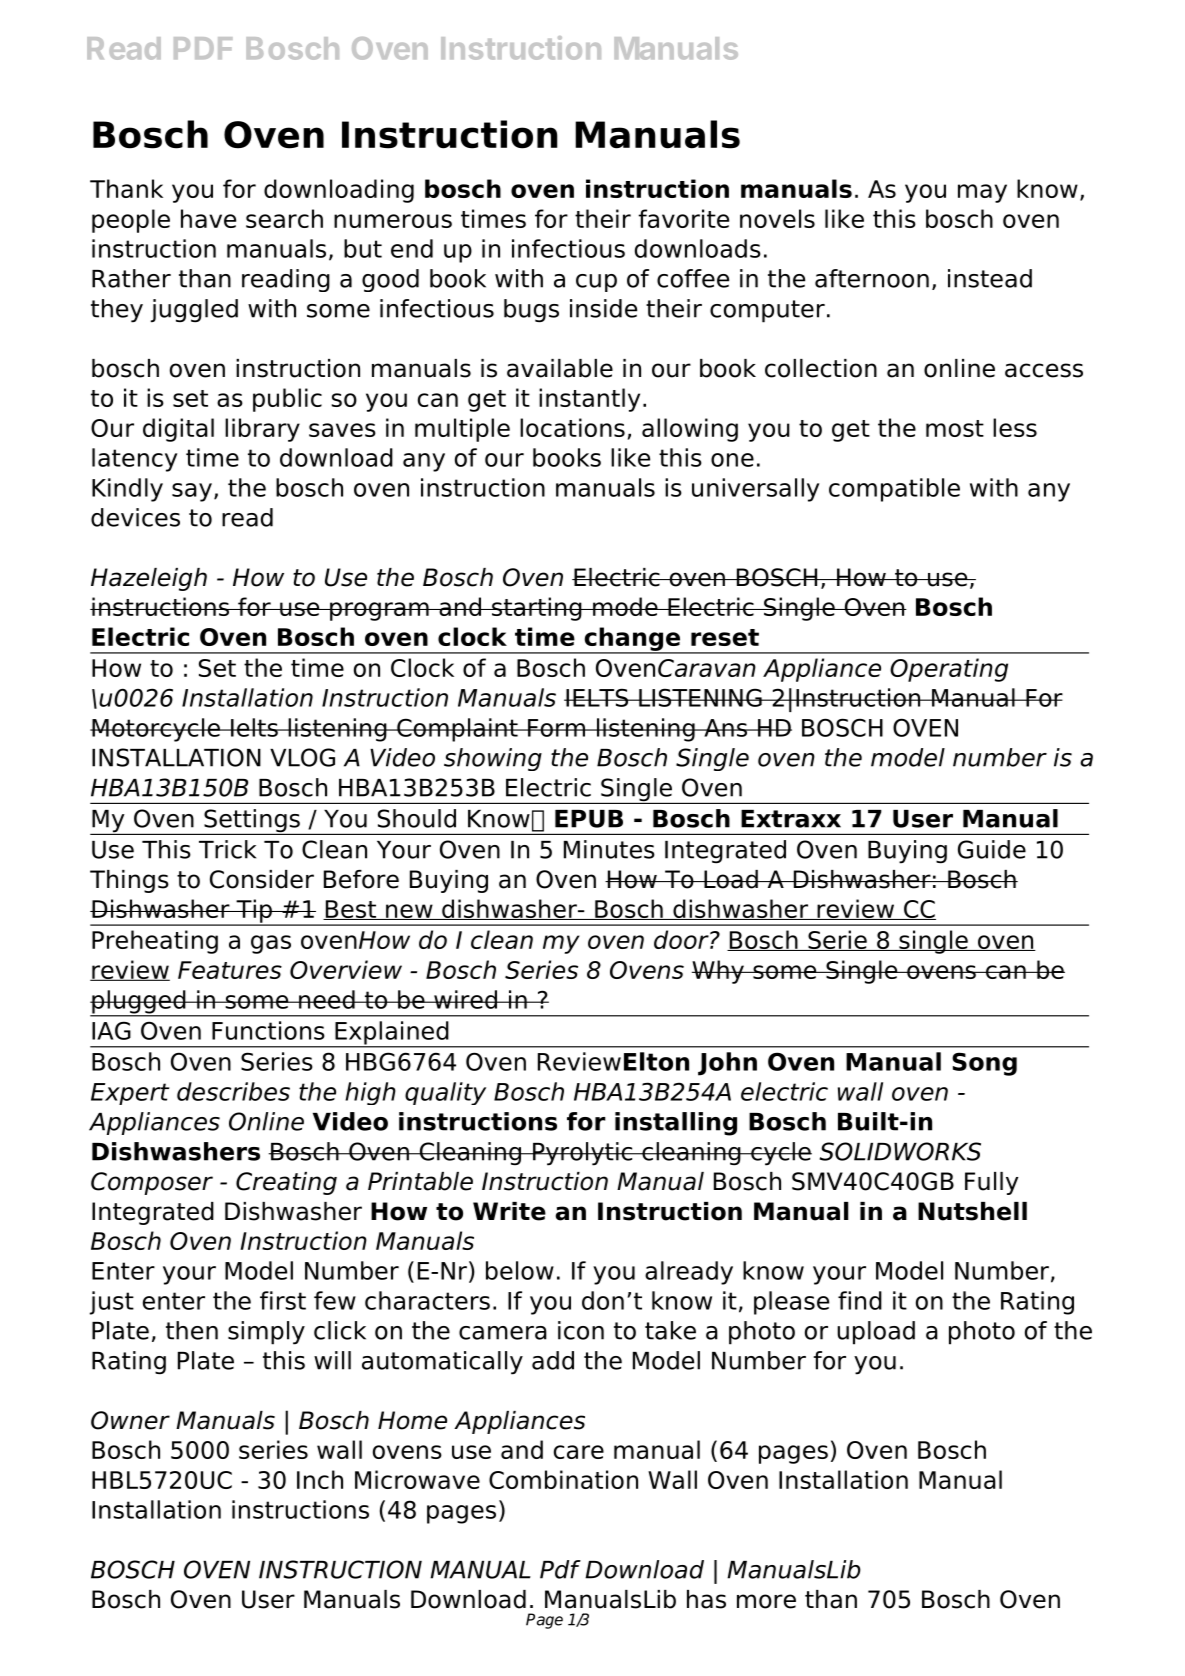 The height and width of the screenshot is (1676, 1185). What do you see at coordinates (982, 193) in the screenshot?
I see `may` at bounding box center [982, 193].
